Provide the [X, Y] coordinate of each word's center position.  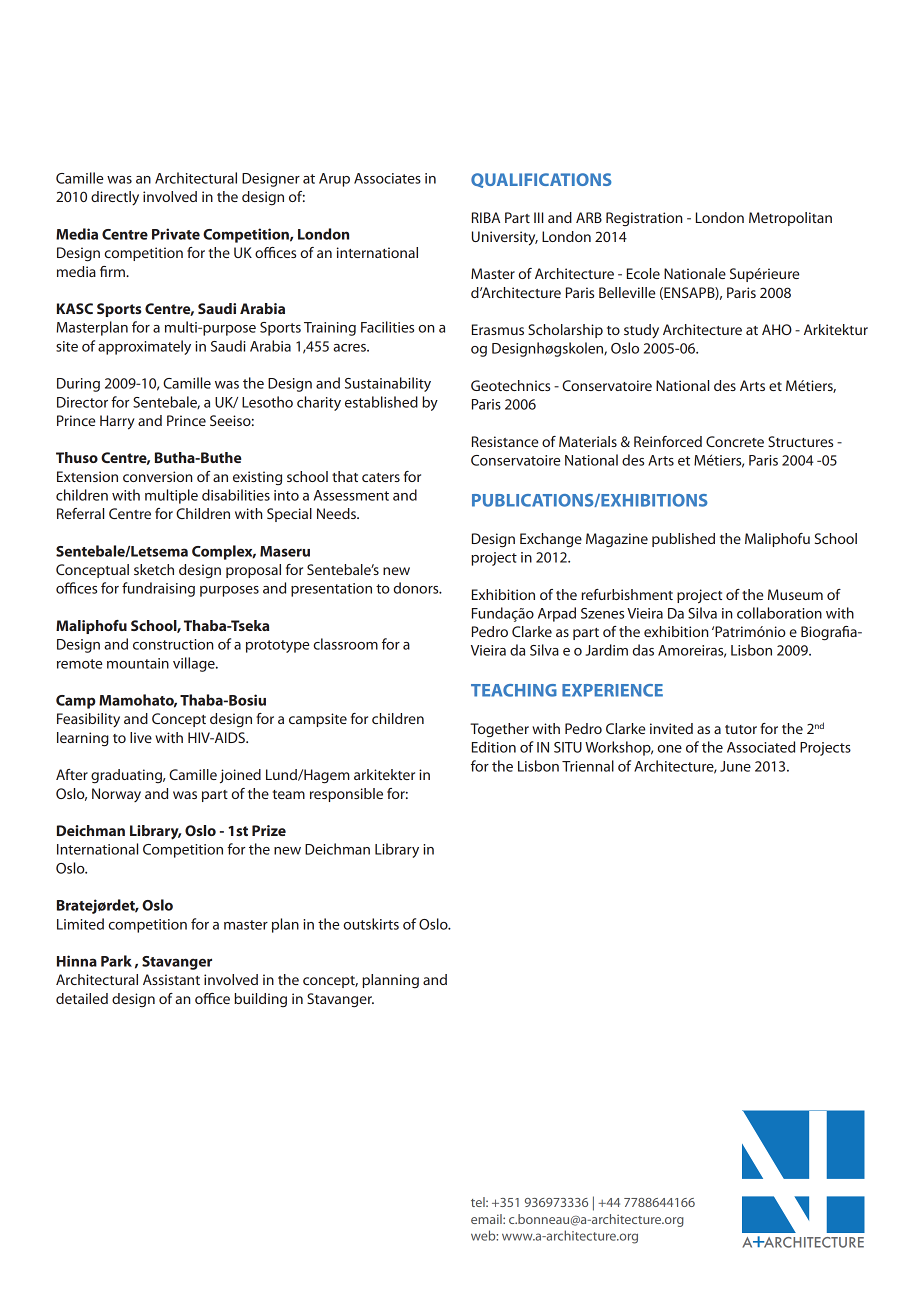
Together [499, 730]
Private [176, 234]
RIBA [486, 217]
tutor [741, 729]
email [487, 1219]
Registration [644, 219]
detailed [82, 998]
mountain [138, 663]
